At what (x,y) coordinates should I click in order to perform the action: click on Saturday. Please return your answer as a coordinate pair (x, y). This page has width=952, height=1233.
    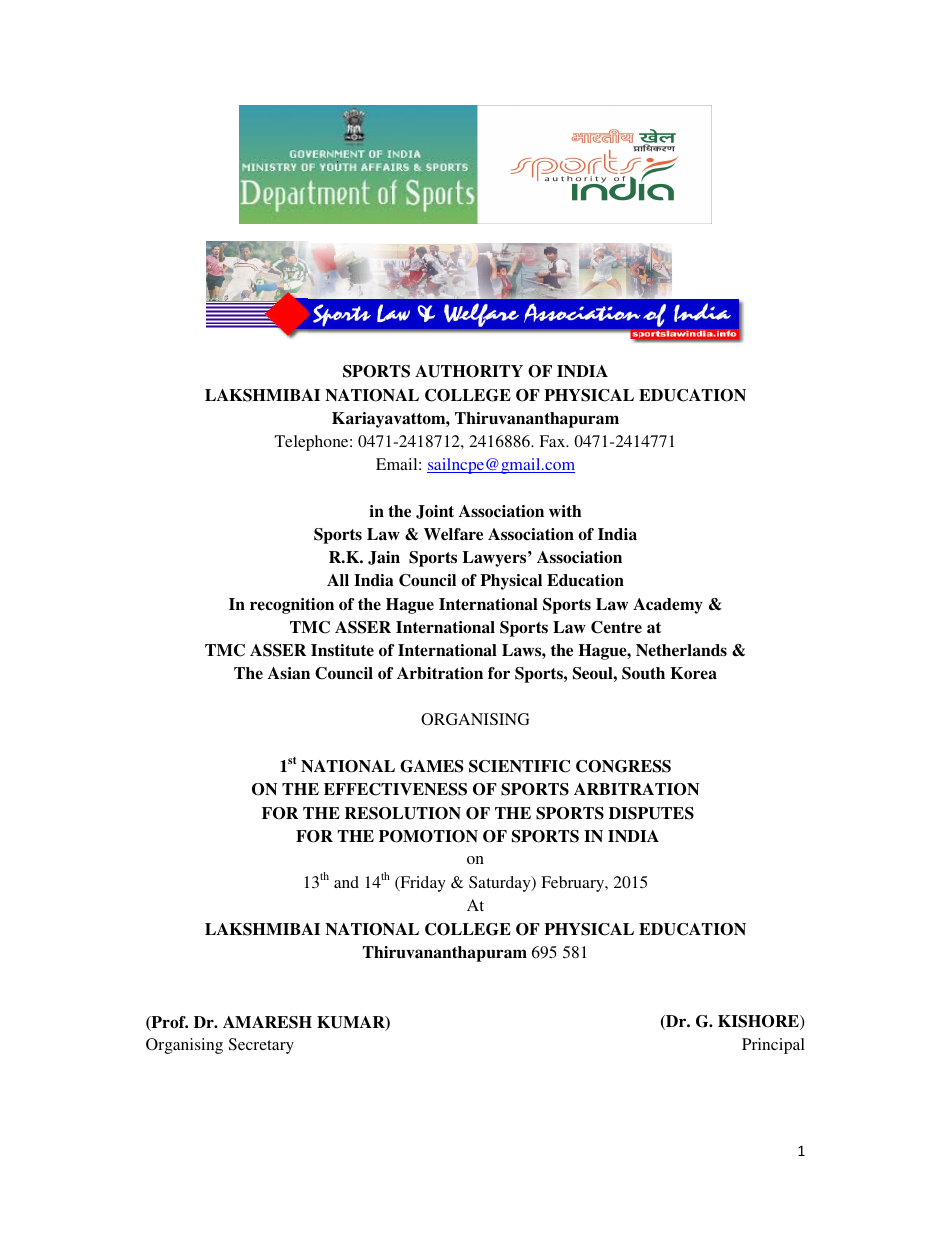
    Looking at the image, I should click on (501, 884).
